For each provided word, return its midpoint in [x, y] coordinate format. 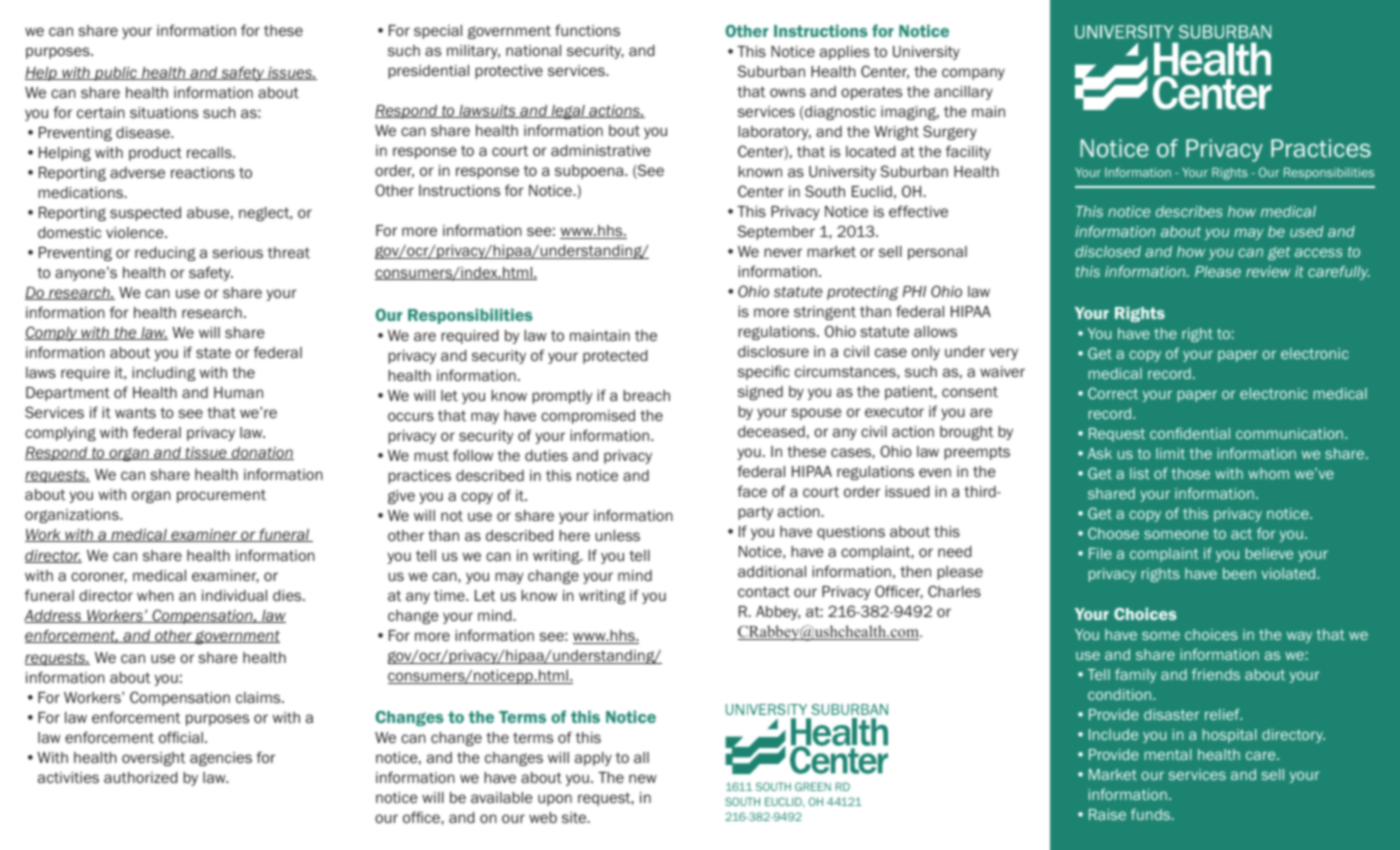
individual [234, 595]
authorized [140, 777]
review [1268, 271]
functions [587, 30]
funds [1152, 814]
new [643, 778]
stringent [825, 313]
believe [1269, 553]
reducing [165, 254]
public [116, 74]
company [973, 74]
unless [617, 535]
